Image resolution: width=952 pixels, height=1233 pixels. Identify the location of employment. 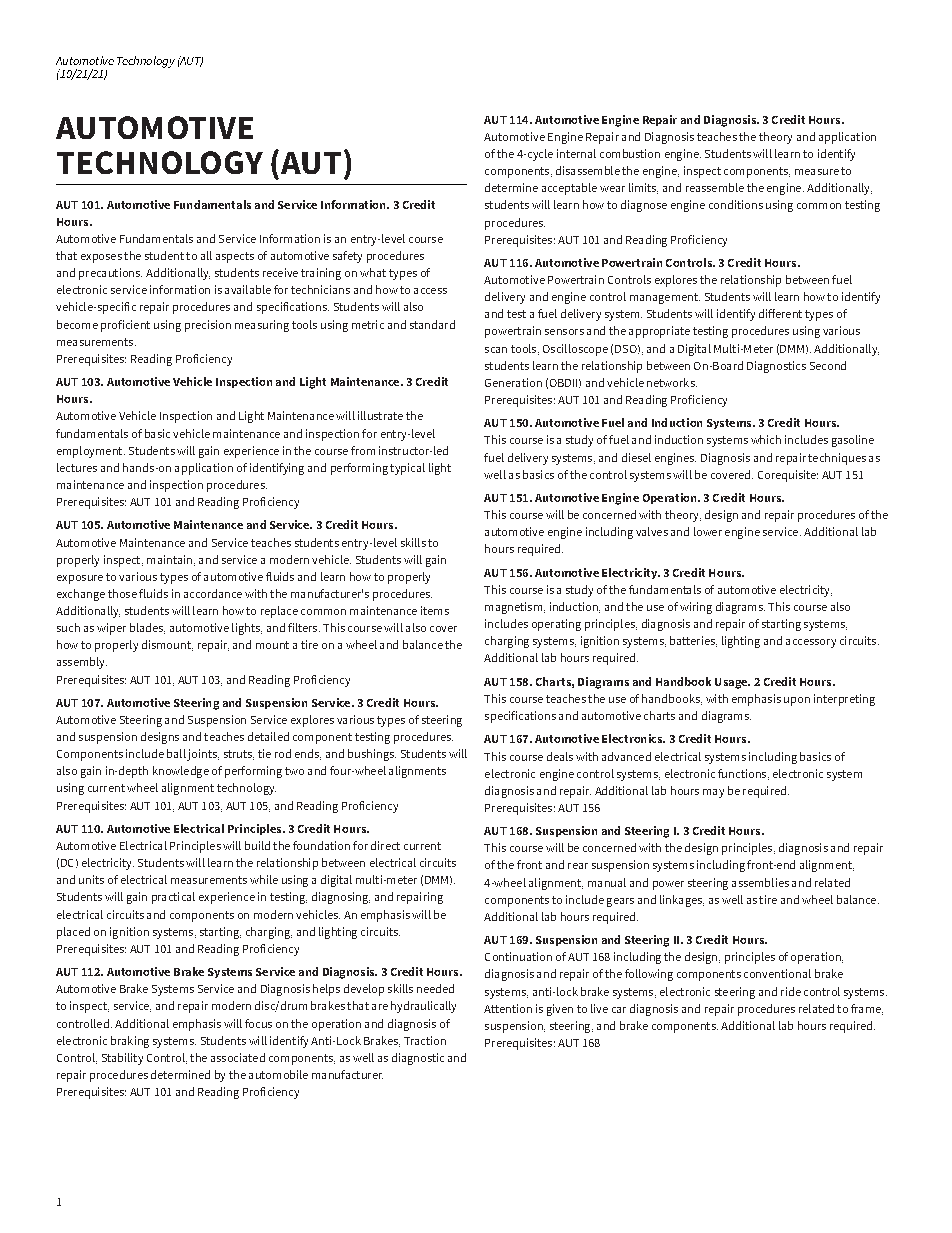
(91, 452).
